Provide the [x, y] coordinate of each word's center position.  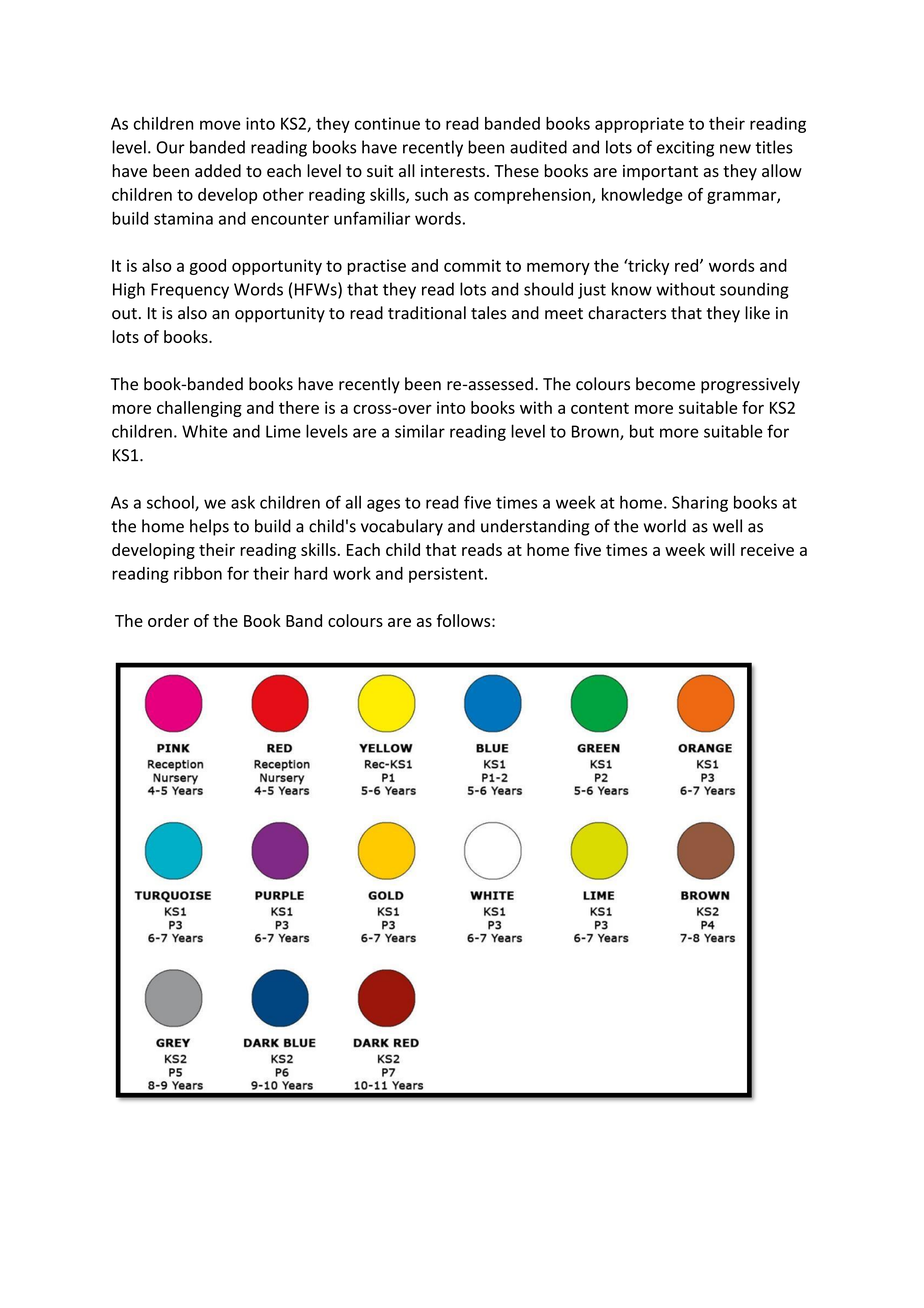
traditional [427, 313]
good [208, 267]
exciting [685, 149]
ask [243, 502]
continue [387, 123]
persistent [447, 575]
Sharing [700, 503]
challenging [199, 409]
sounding [754, 290]
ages [383, 505]
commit [472, 265]
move [220, 125]
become [665, 384]
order [168, 620]
